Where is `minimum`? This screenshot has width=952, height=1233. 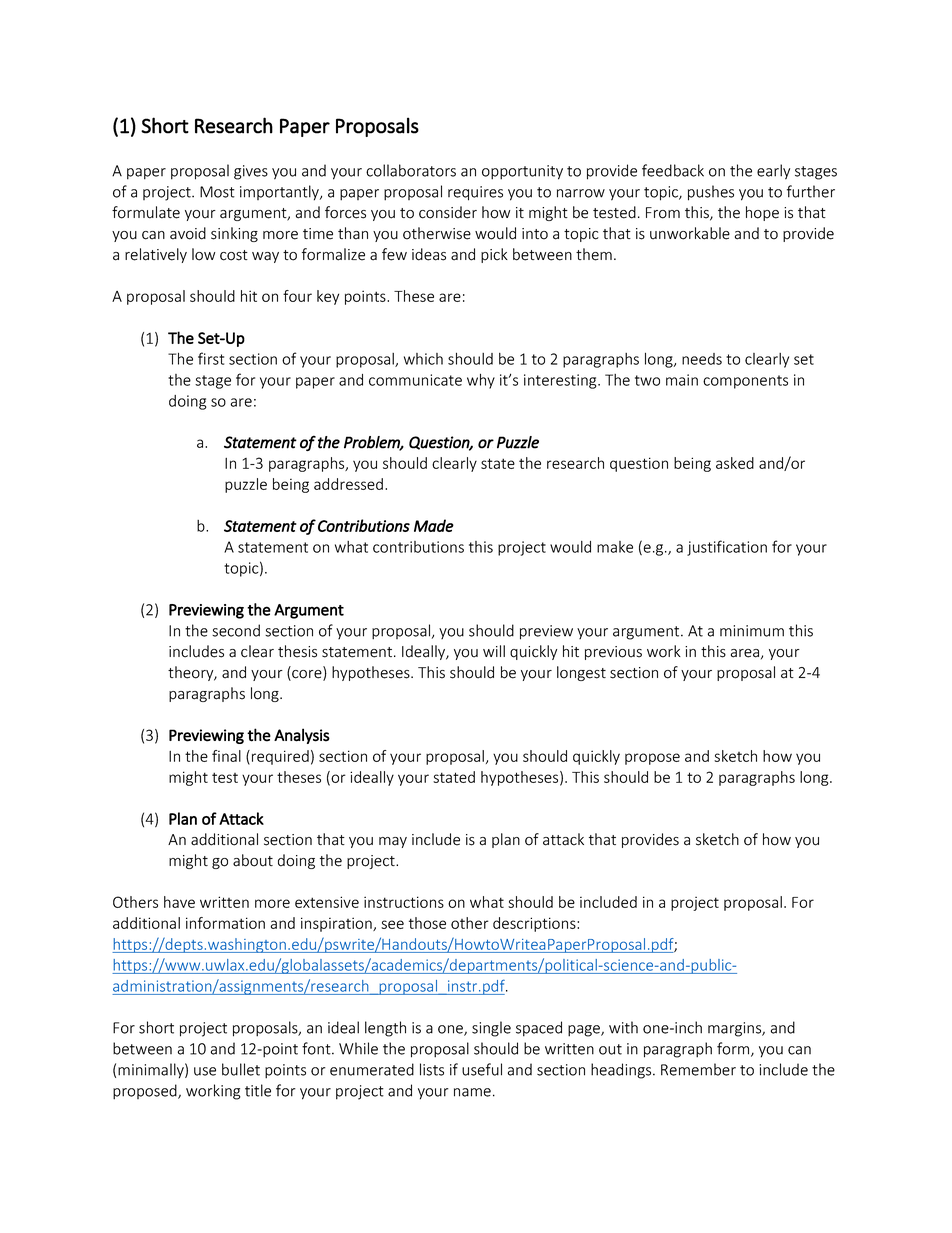
minimum is located at coordinates (752, 631).
